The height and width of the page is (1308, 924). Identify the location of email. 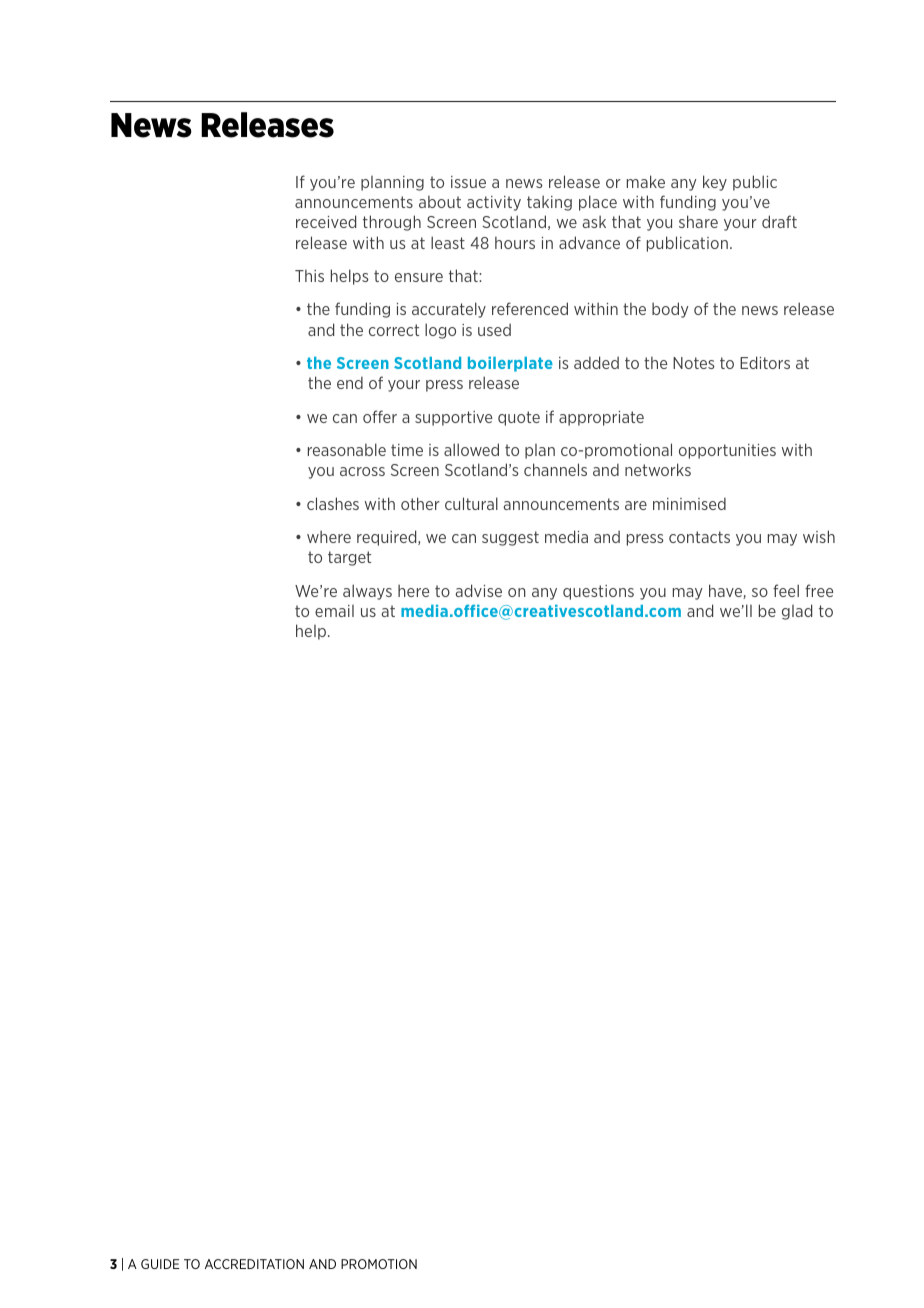
(334, 611).
